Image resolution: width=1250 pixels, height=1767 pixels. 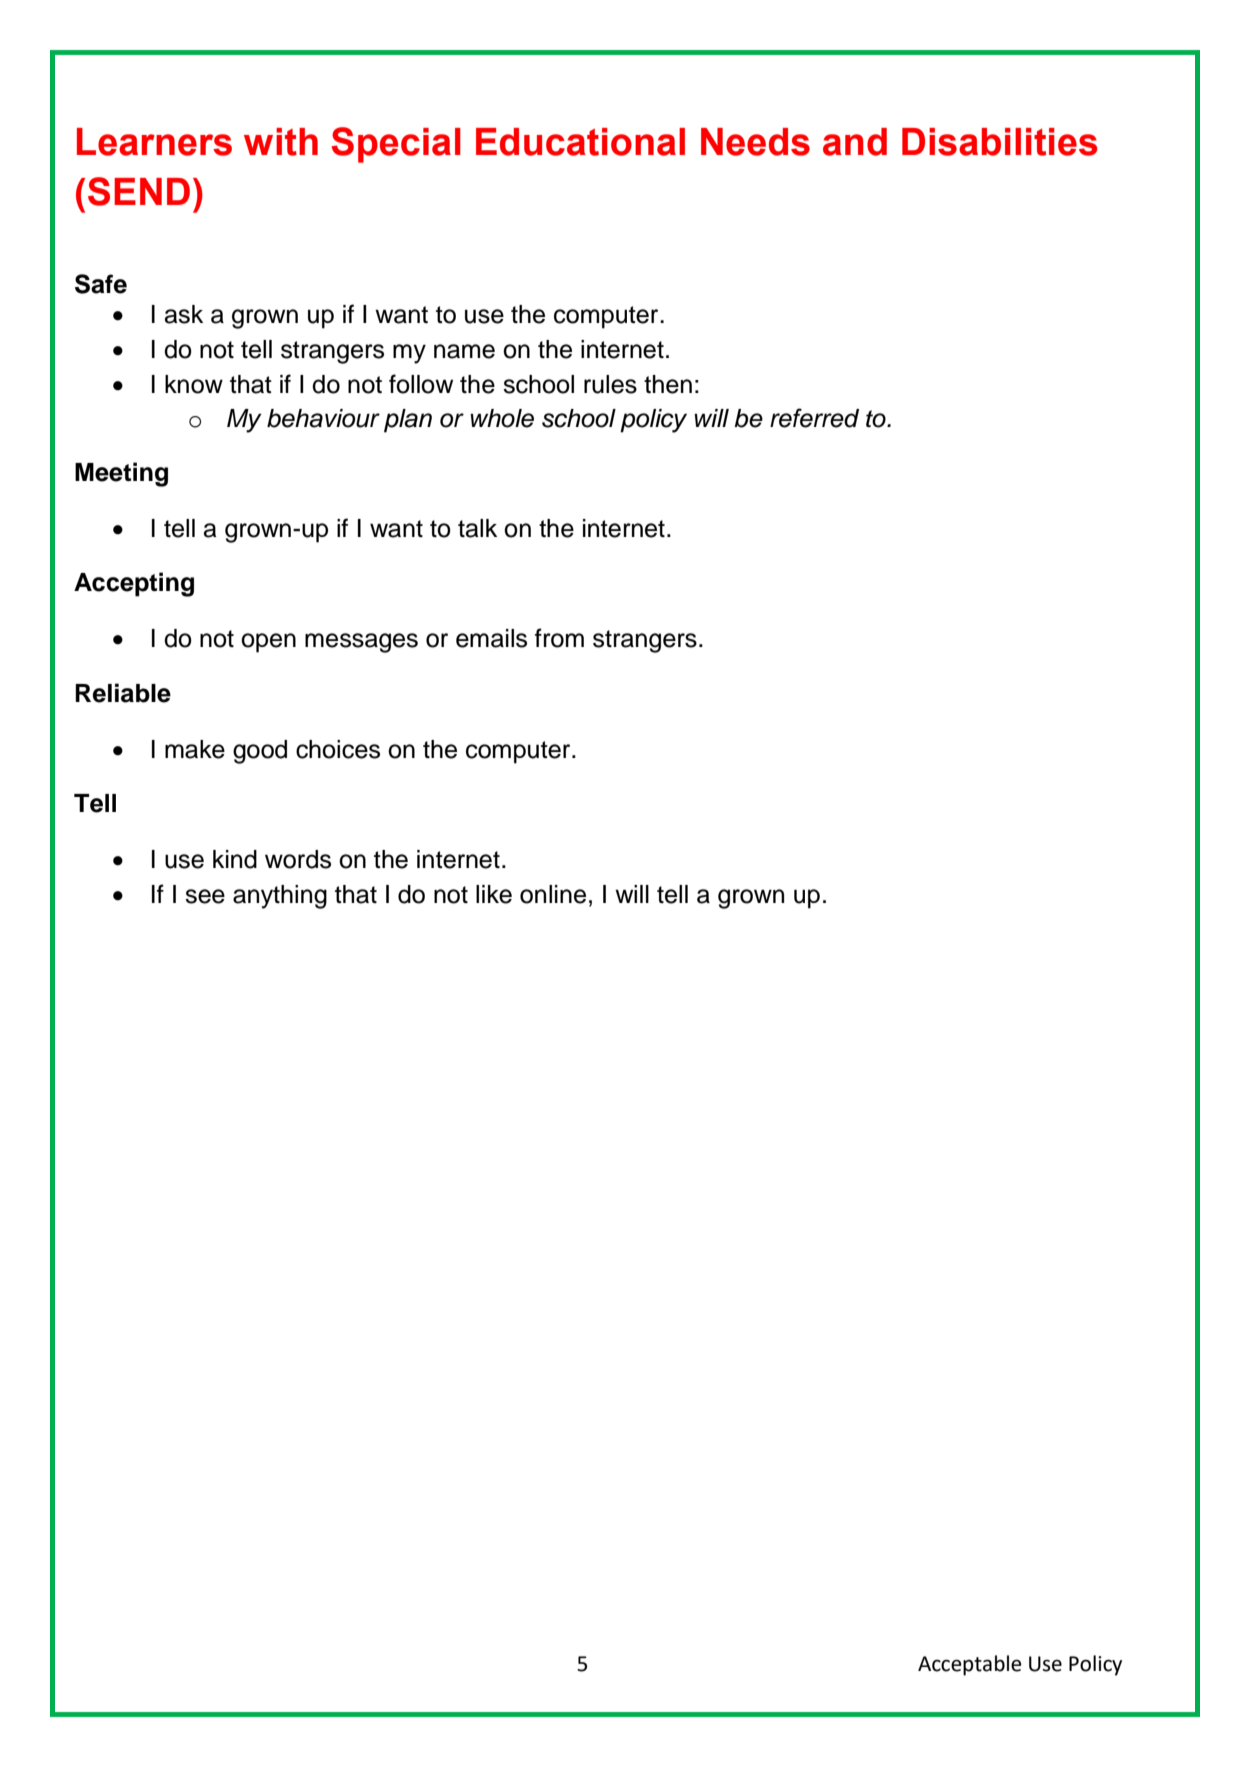 I want to click on and, so click(x=855, y=142).
